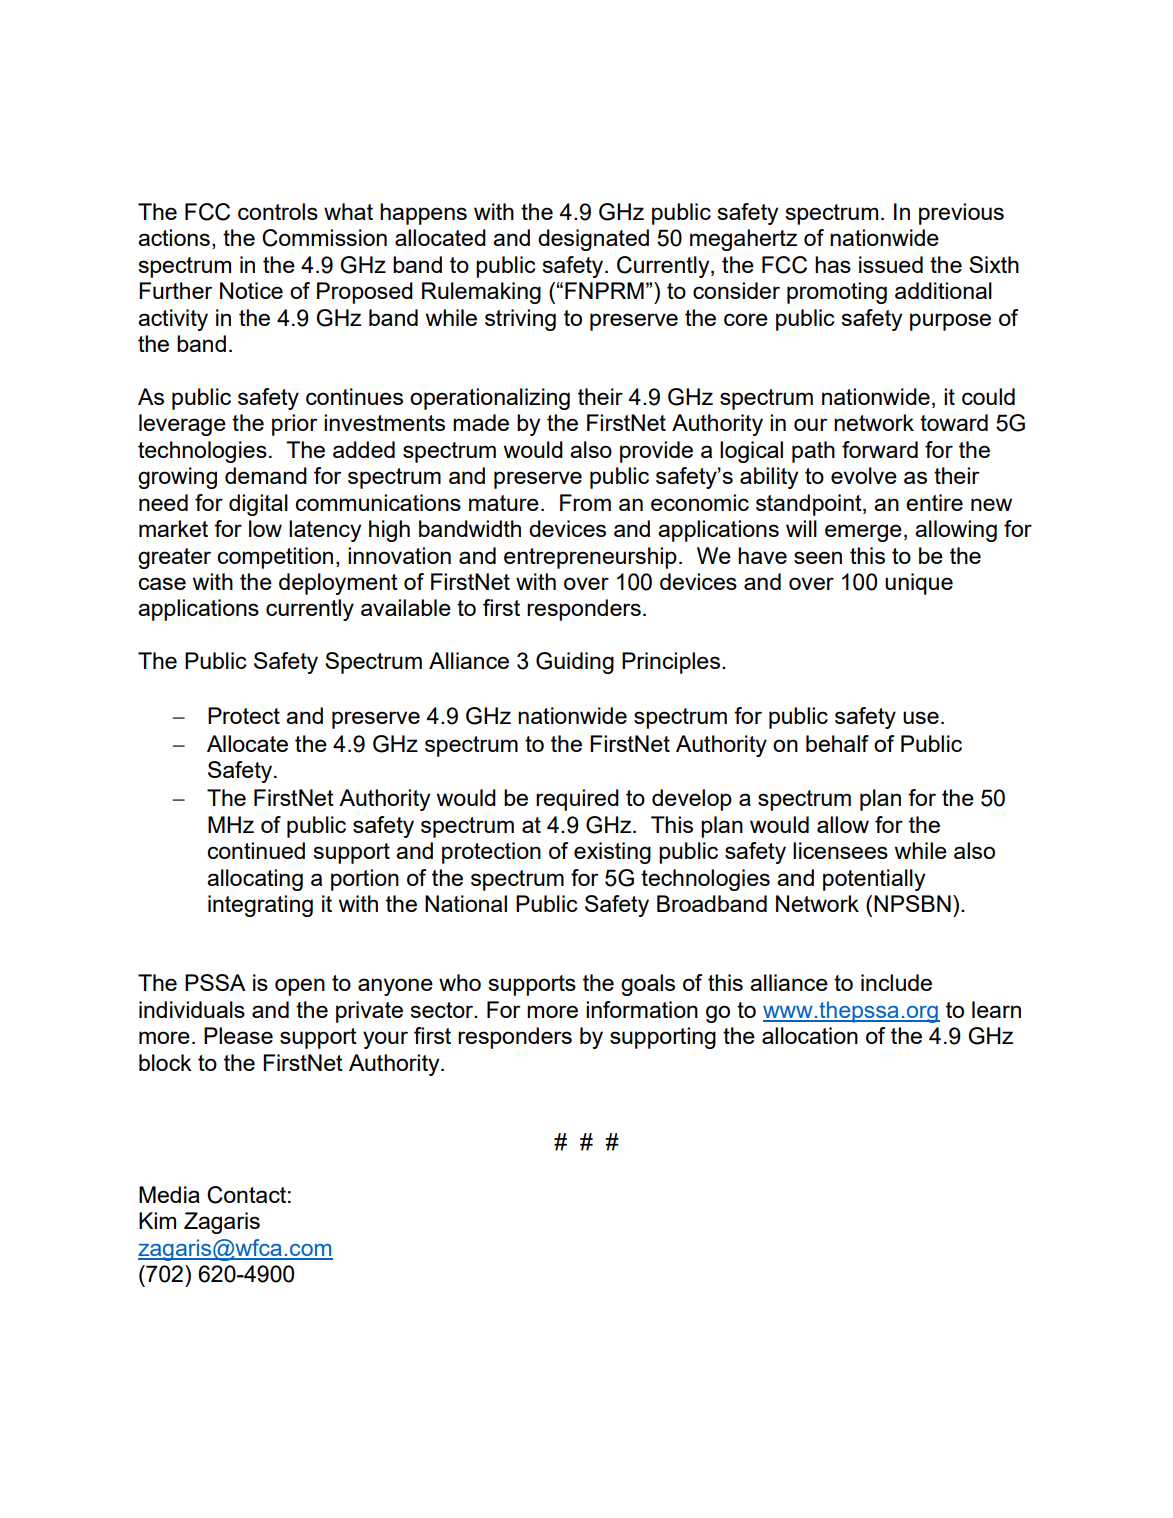  I want to click on allocation, so click(810, 1035).
